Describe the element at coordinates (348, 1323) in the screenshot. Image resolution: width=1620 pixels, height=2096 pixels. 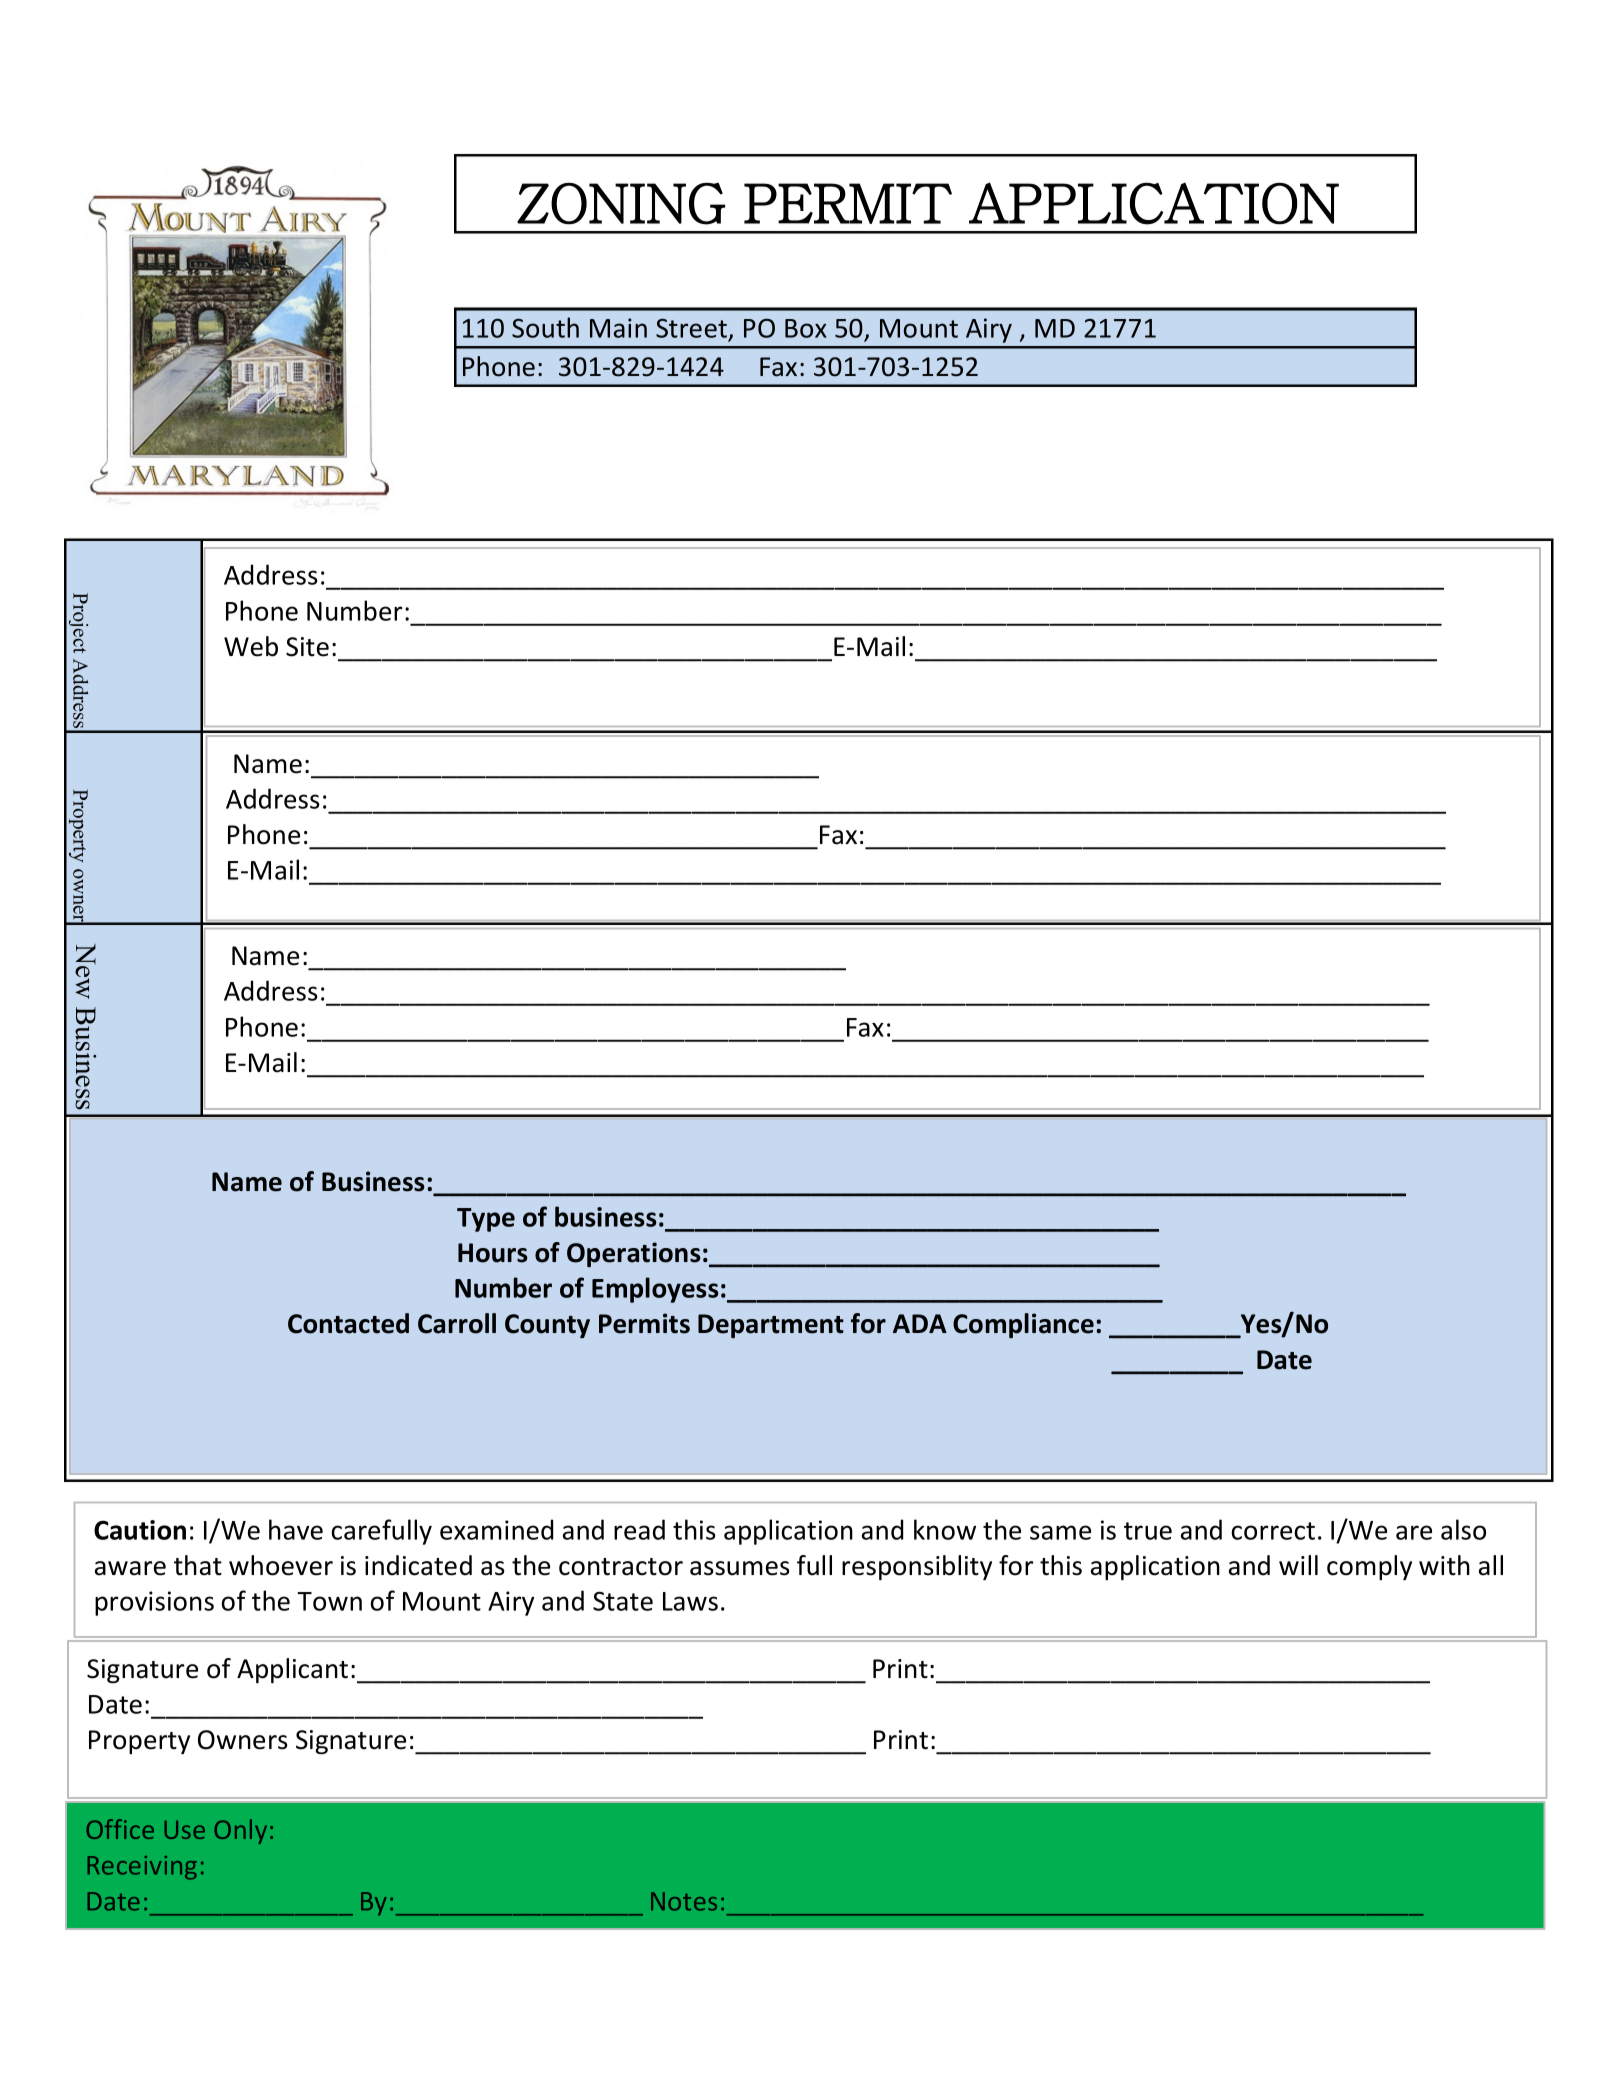
I see `Contacted` at that location.
